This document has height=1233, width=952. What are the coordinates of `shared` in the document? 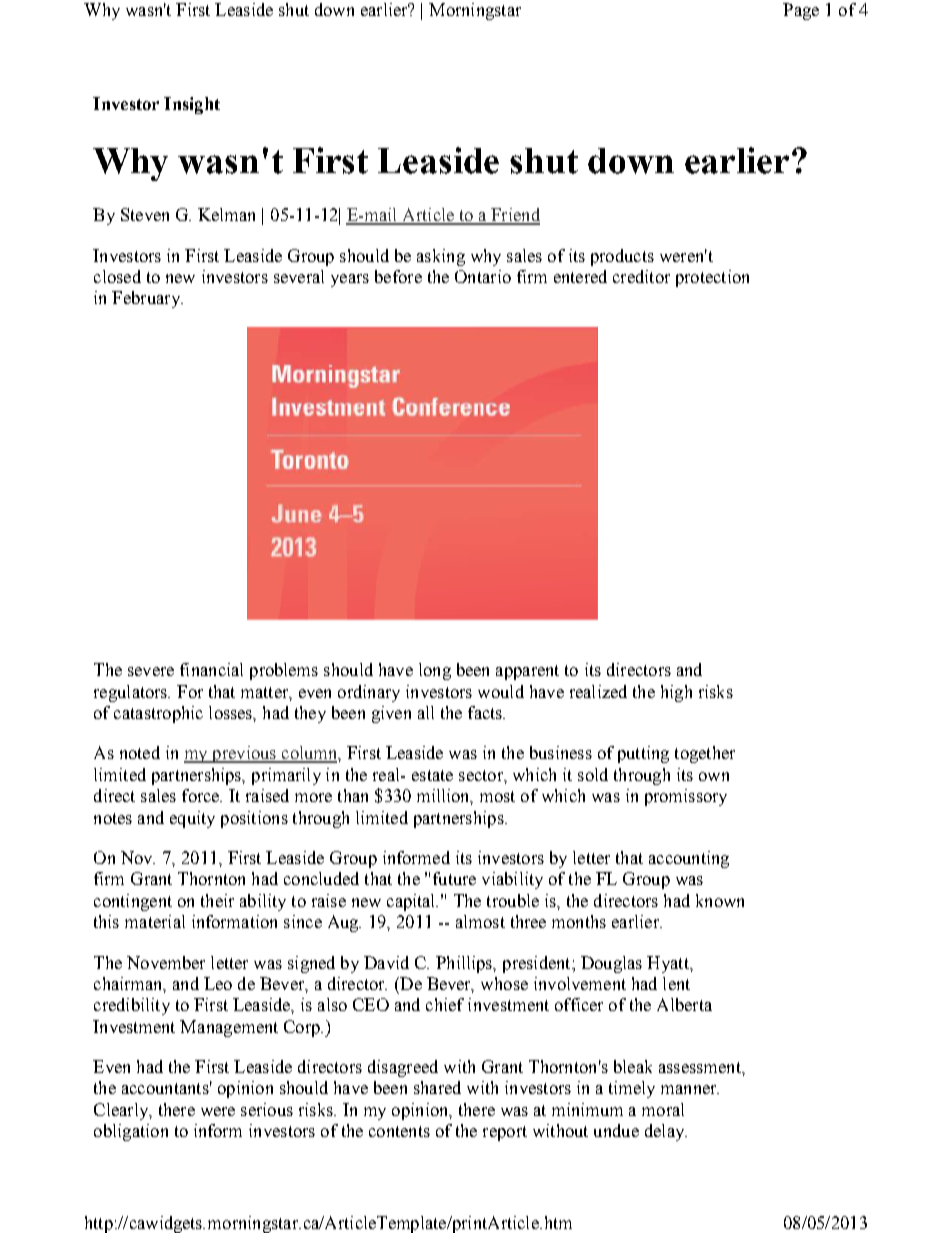 It's located at (437, 1087).
